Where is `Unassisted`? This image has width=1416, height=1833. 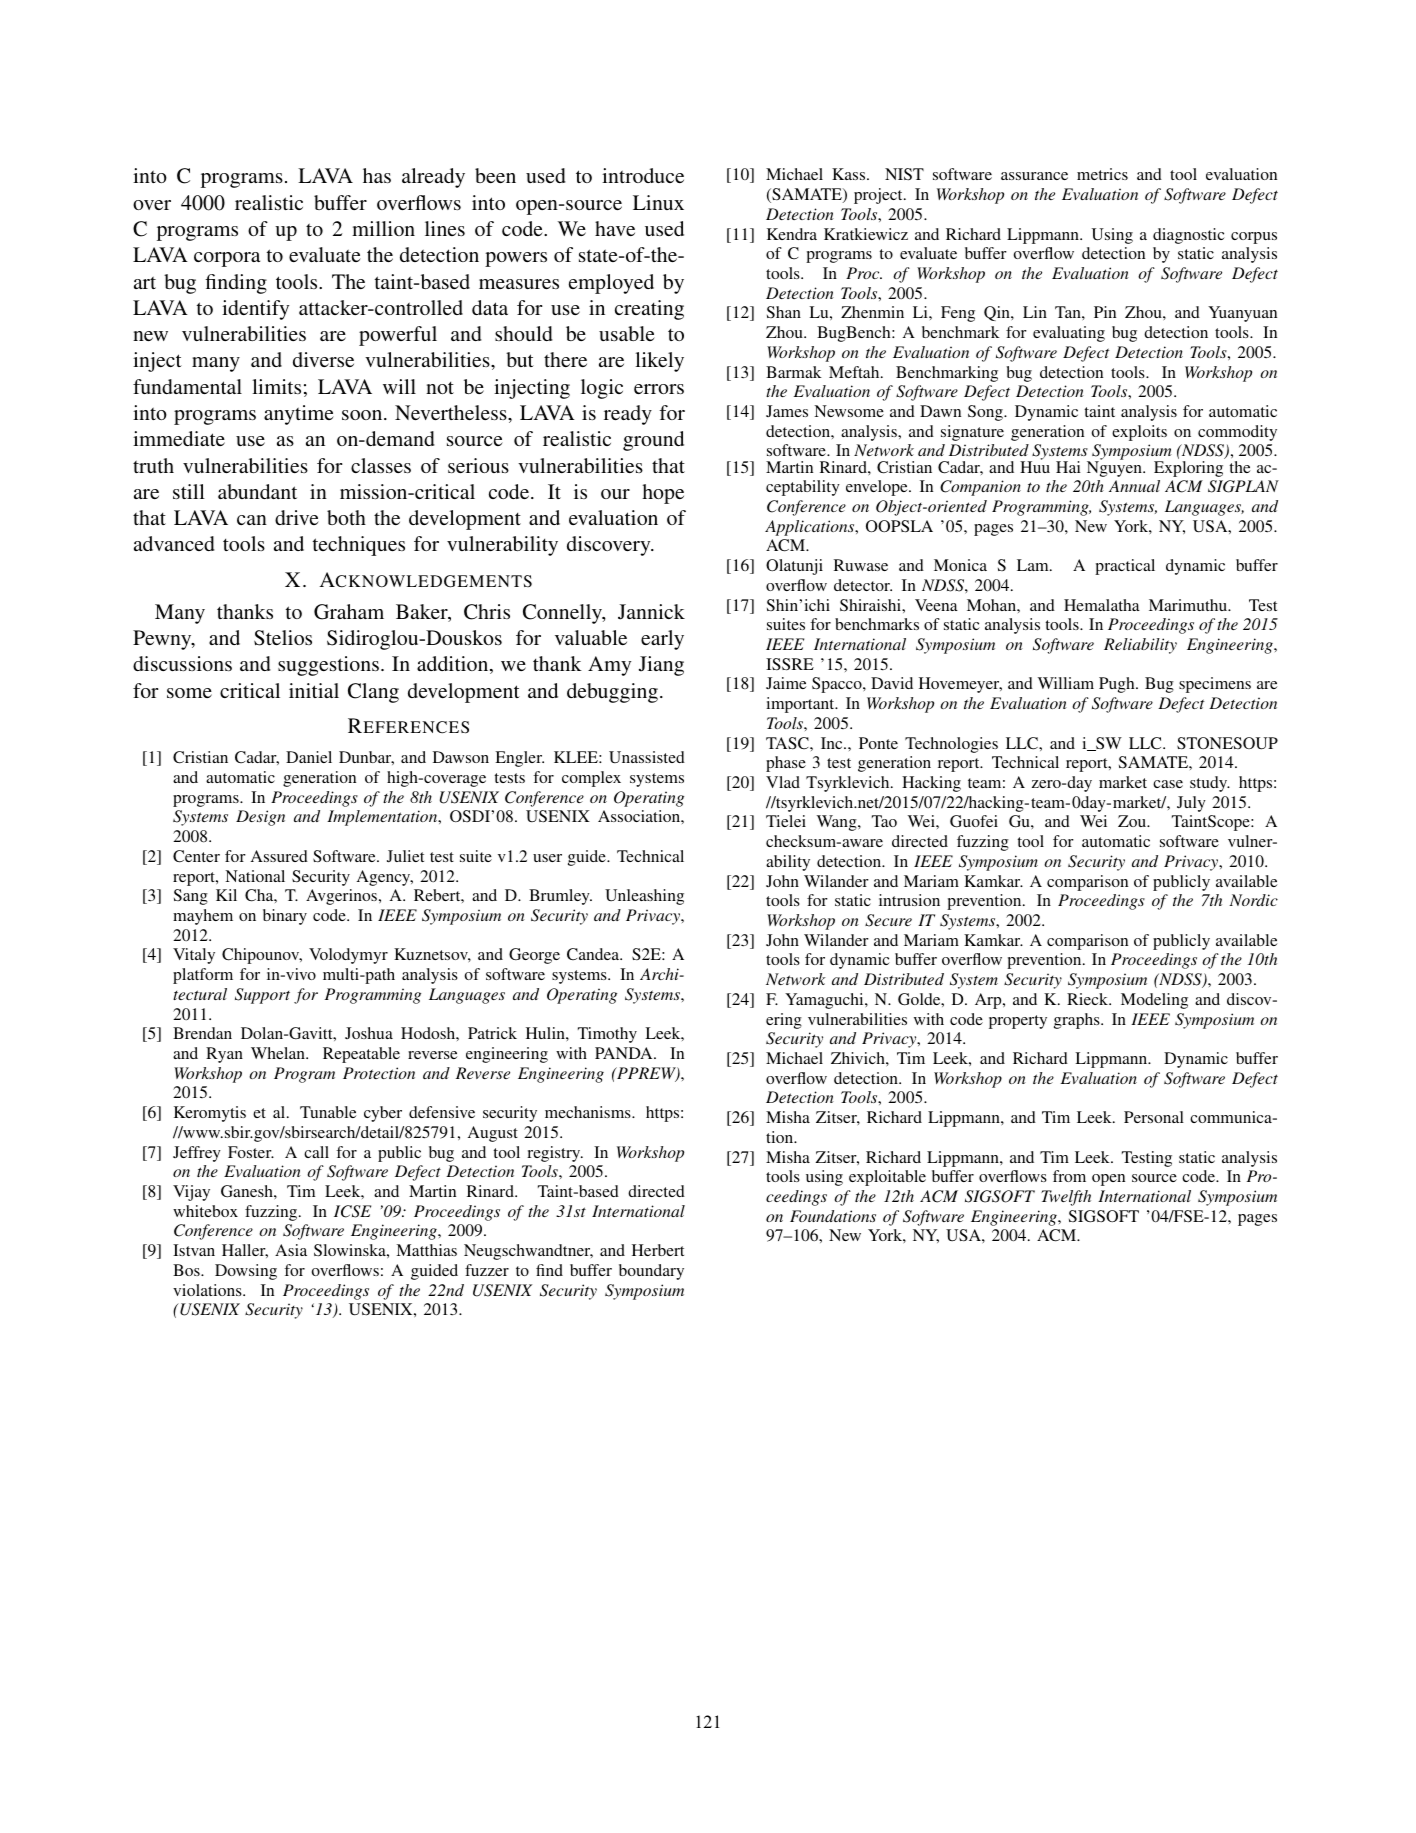 Unassisted is located at coordinates (647, 757).
